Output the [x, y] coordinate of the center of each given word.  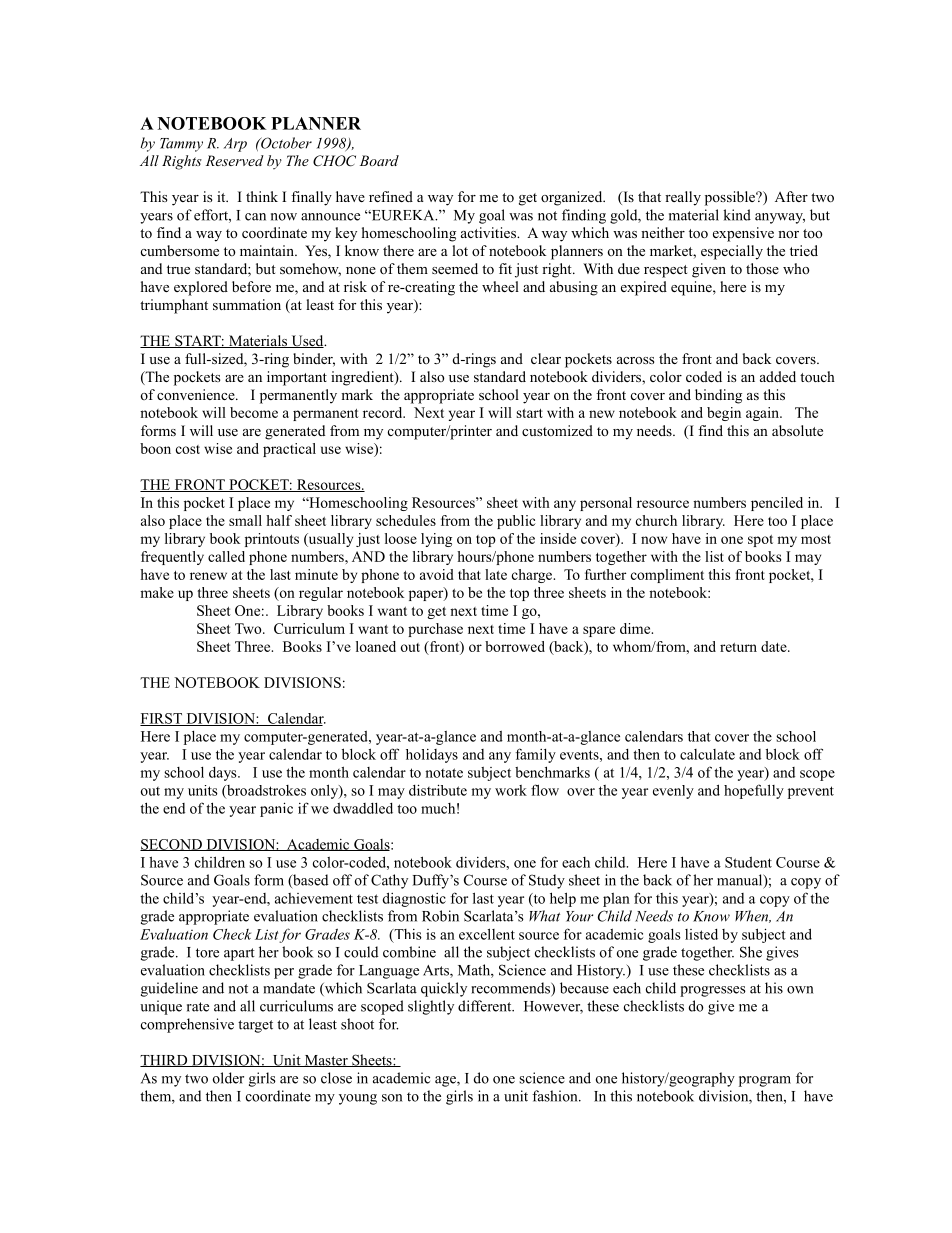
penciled [777, 504]
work [511, 790]
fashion [556, 1096]
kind [737, 215]
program [765, 1081]
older [228, 1078]
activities [489, 232]
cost [188, 449]
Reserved [235, 160]
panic [276, 809]
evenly [673, 792]
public [516, 522]
